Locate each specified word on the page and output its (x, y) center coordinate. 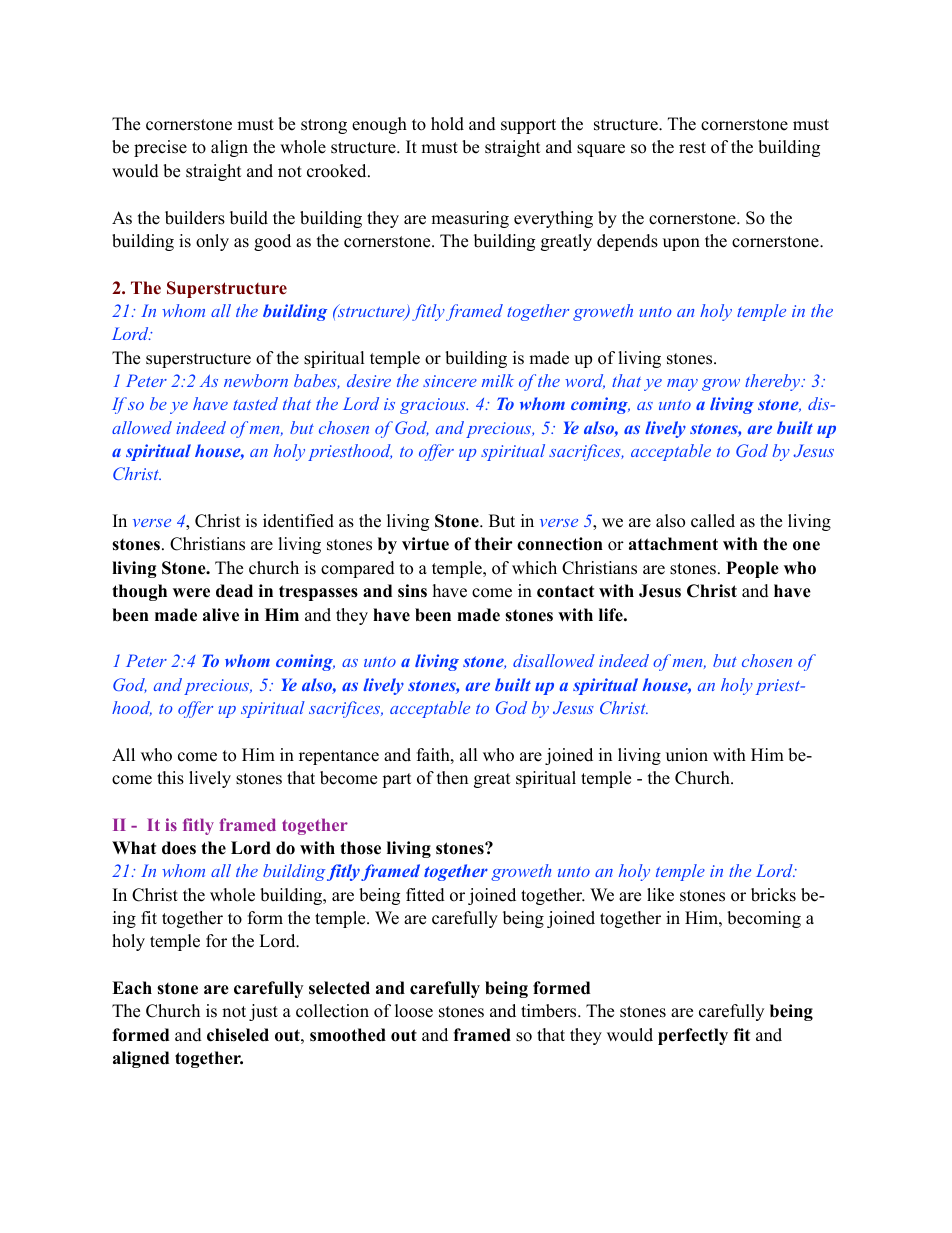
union (687, 755)
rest (692, 148)
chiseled (238, 1035)
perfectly (693, 1036)
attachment (673, 544)
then (452, 778)
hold (447, 124)
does (179, 848)
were (191, 593)
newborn (256, 380)
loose (414, 1011)
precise (160, 148)
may (682, 385)
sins (412, 591)
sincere (450, 381)
